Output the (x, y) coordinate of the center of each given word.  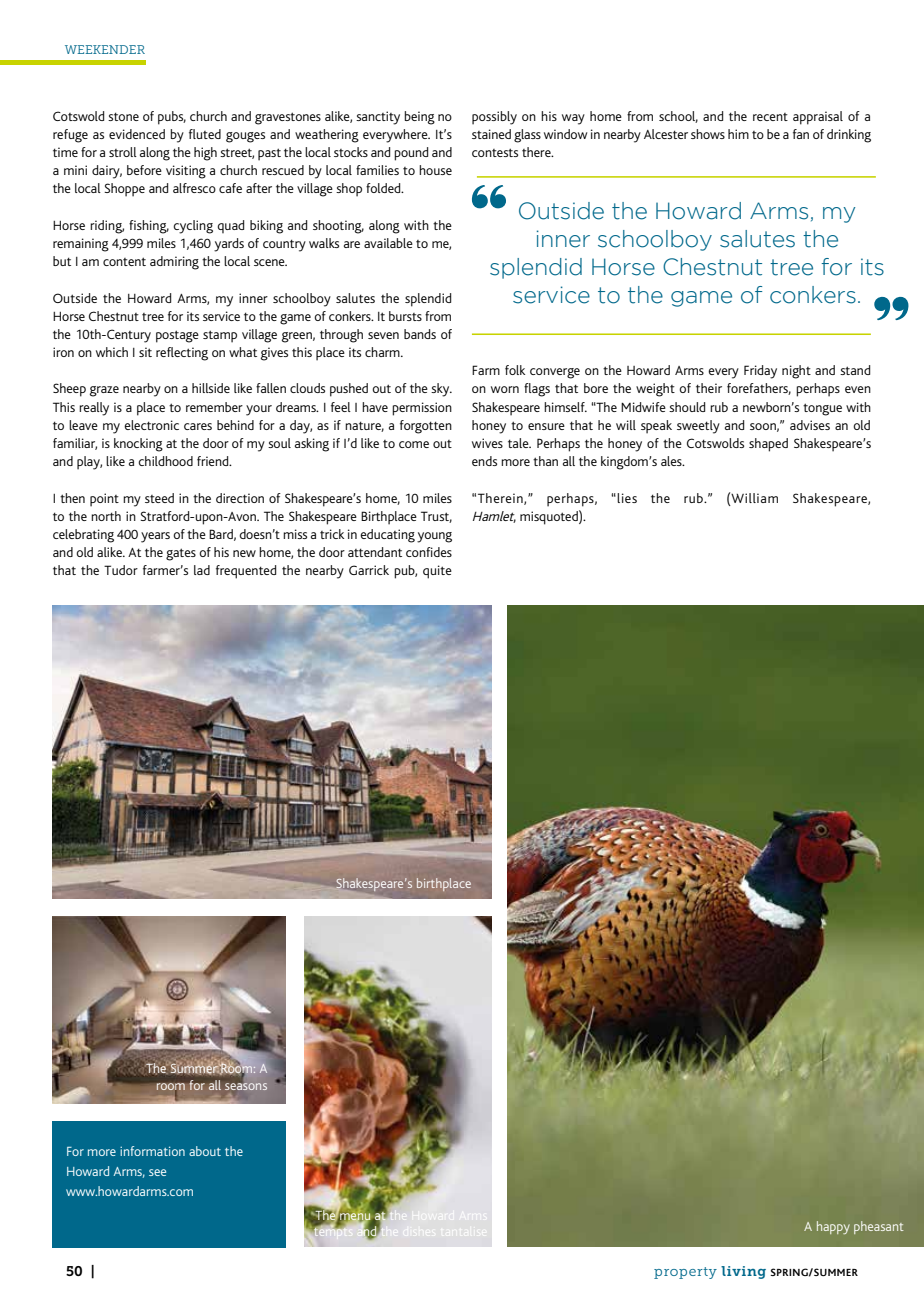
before (144, 170)
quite (437, 572)
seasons (246, 1085)
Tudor (121, 570)
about (205, 1151)
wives (487, 443)
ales (672, 461)
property (685, 1273)
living (743, 1272)
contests (495, 152)
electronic (151, 425)
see (157, 1172)
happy (833, 1227)
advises (810, 425)
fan (801, 134)
